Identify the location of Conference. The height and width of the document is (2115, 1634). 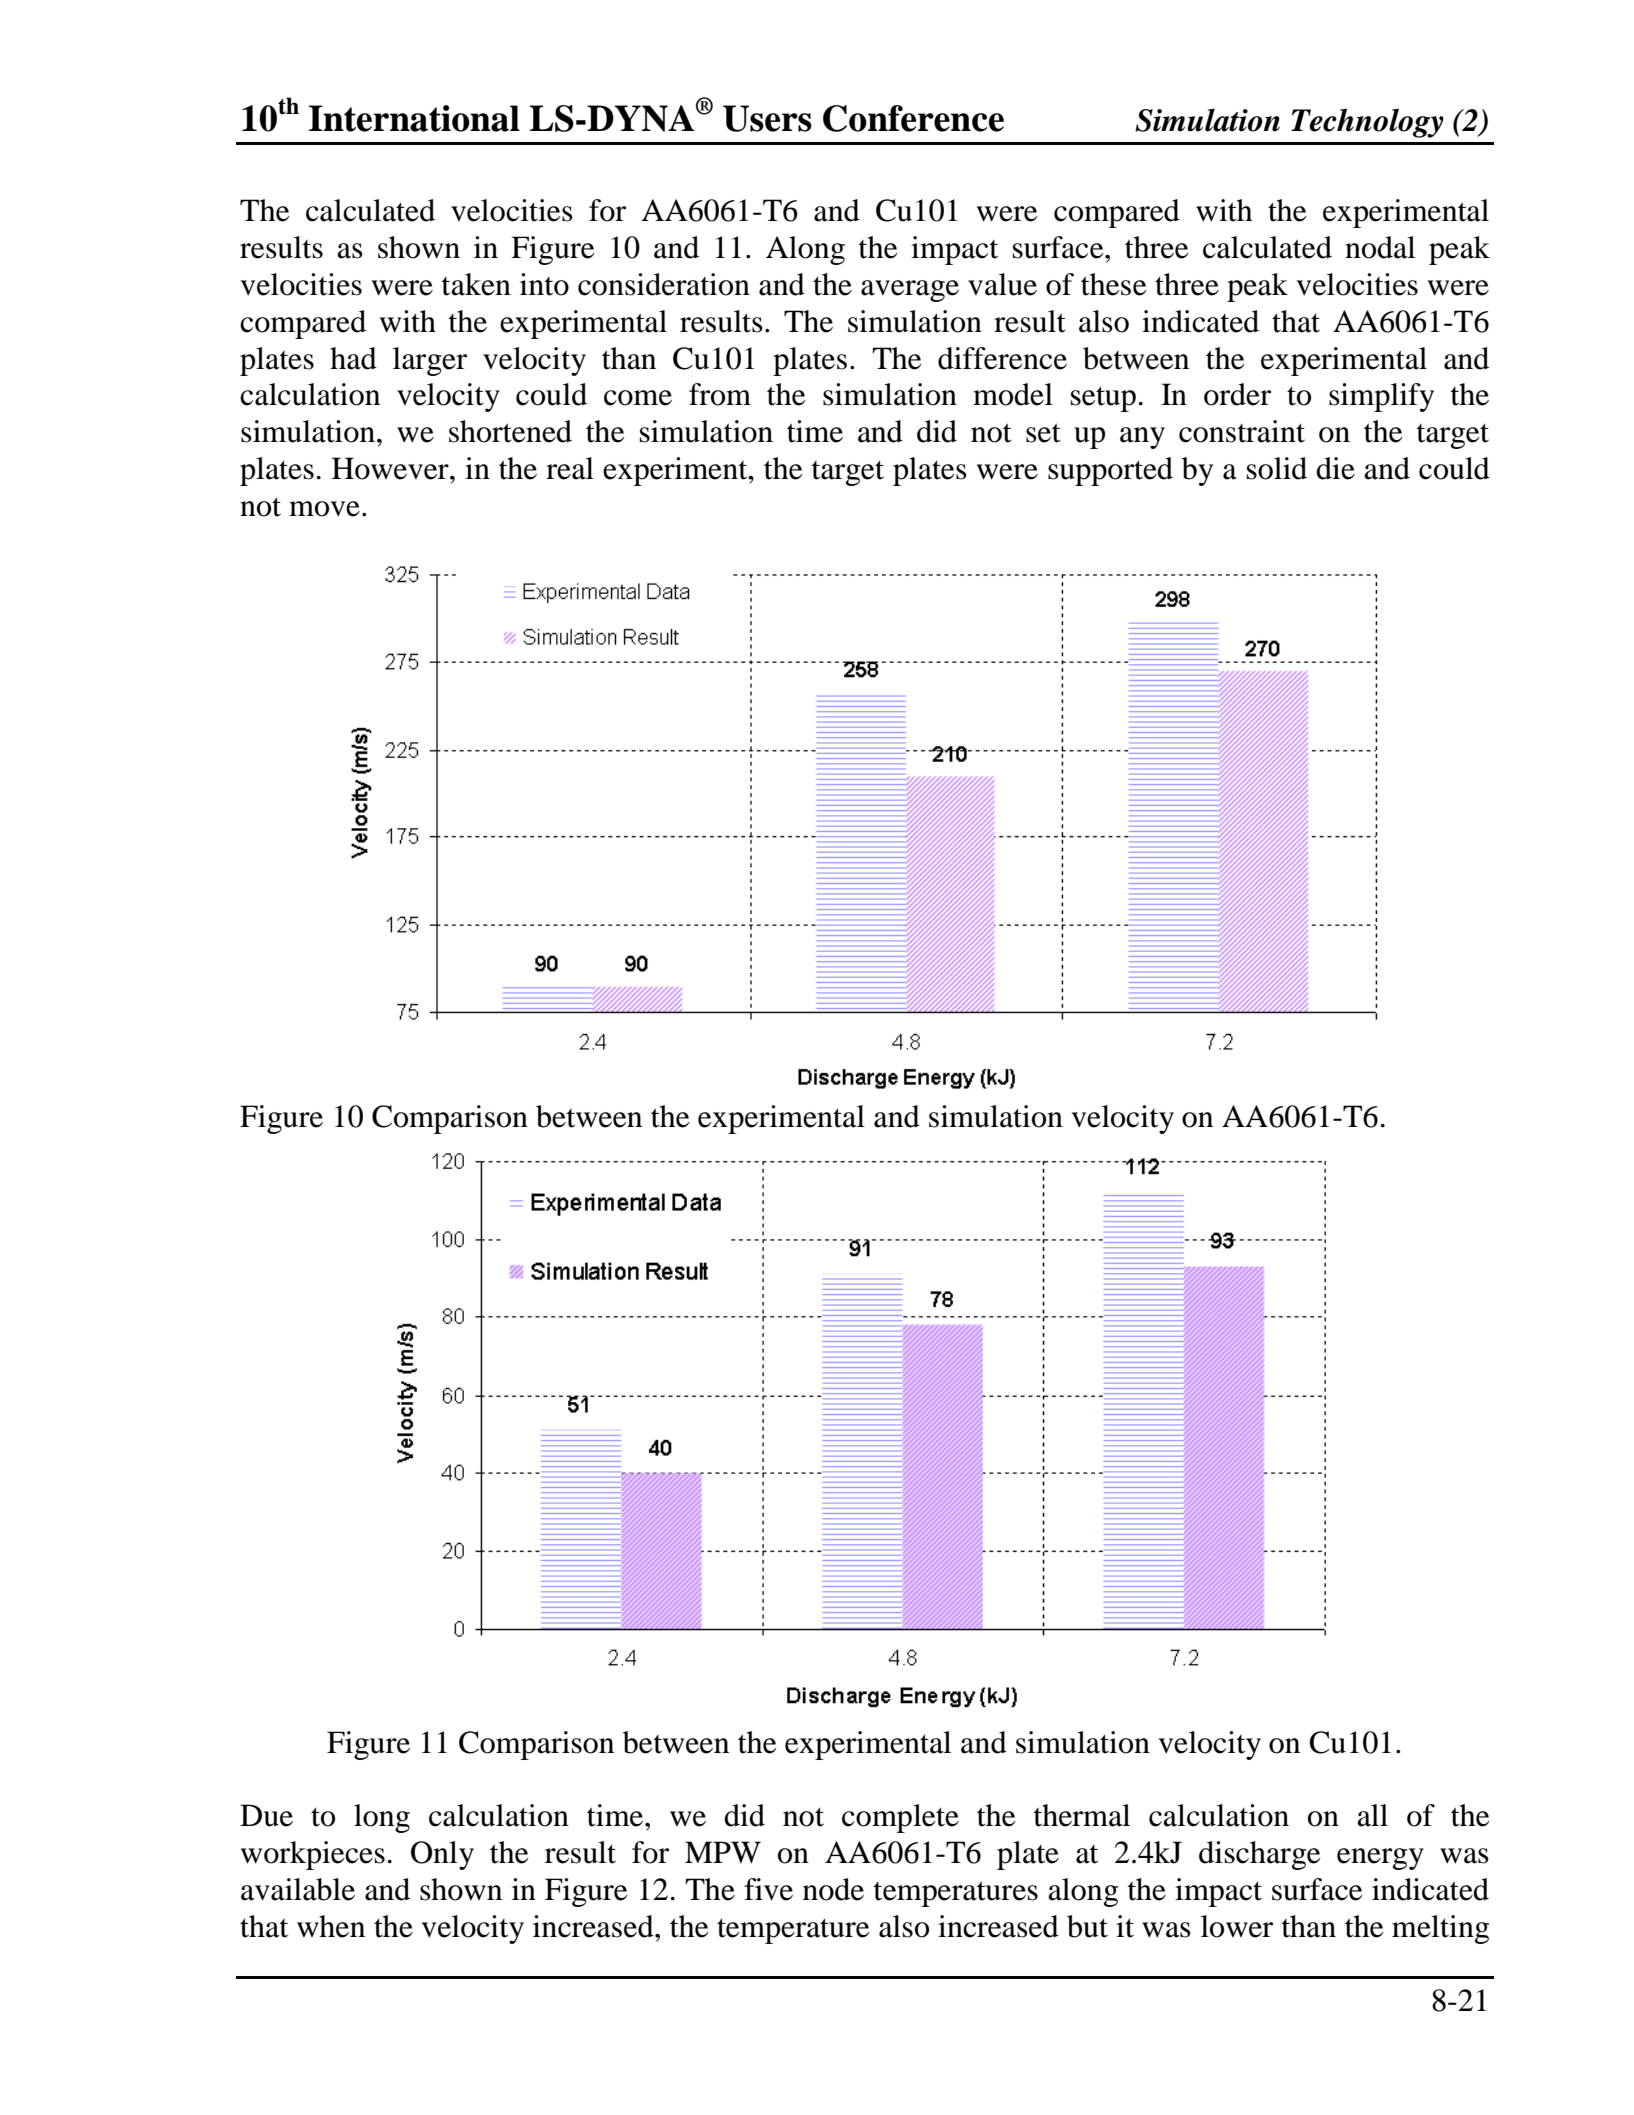
(913, 118).
